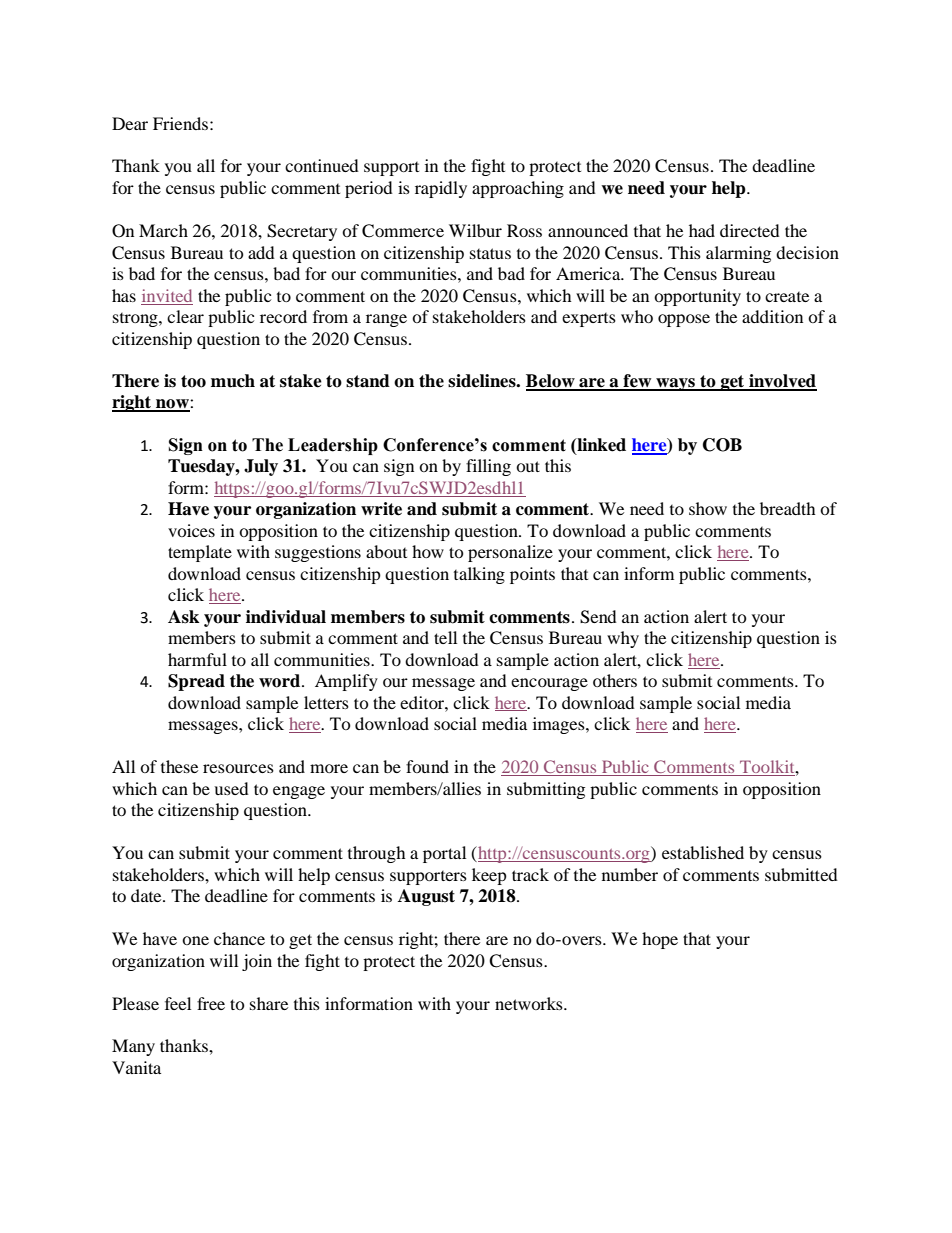 Image resolution: width=952 pixels, height=1233 pixels. I want to click on networks, so click(530, 1003).
